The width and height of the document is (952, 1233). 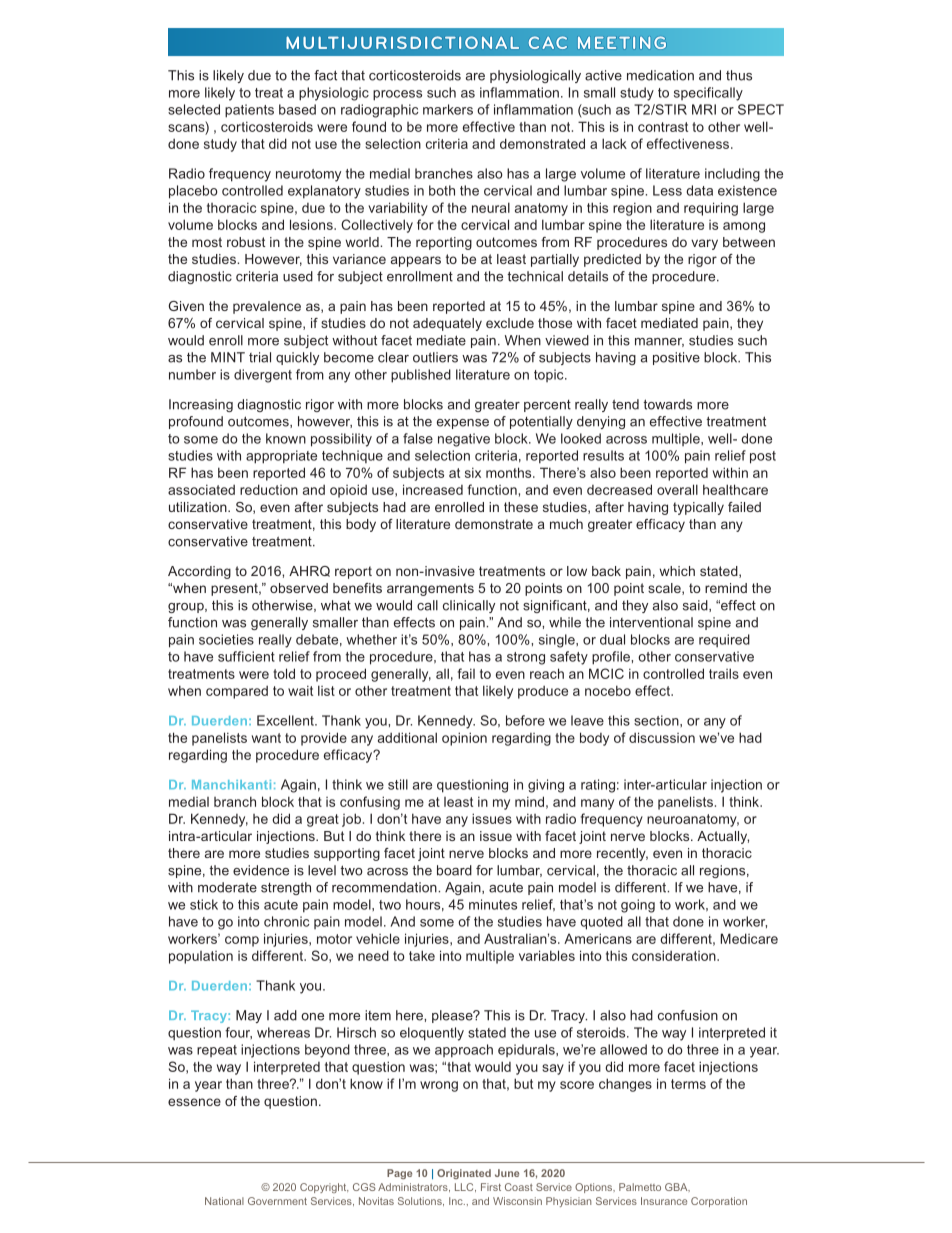 What do you see at coordinates (277, 1201) in the document?
I see `Government` at bounding box center [277, 1201].
